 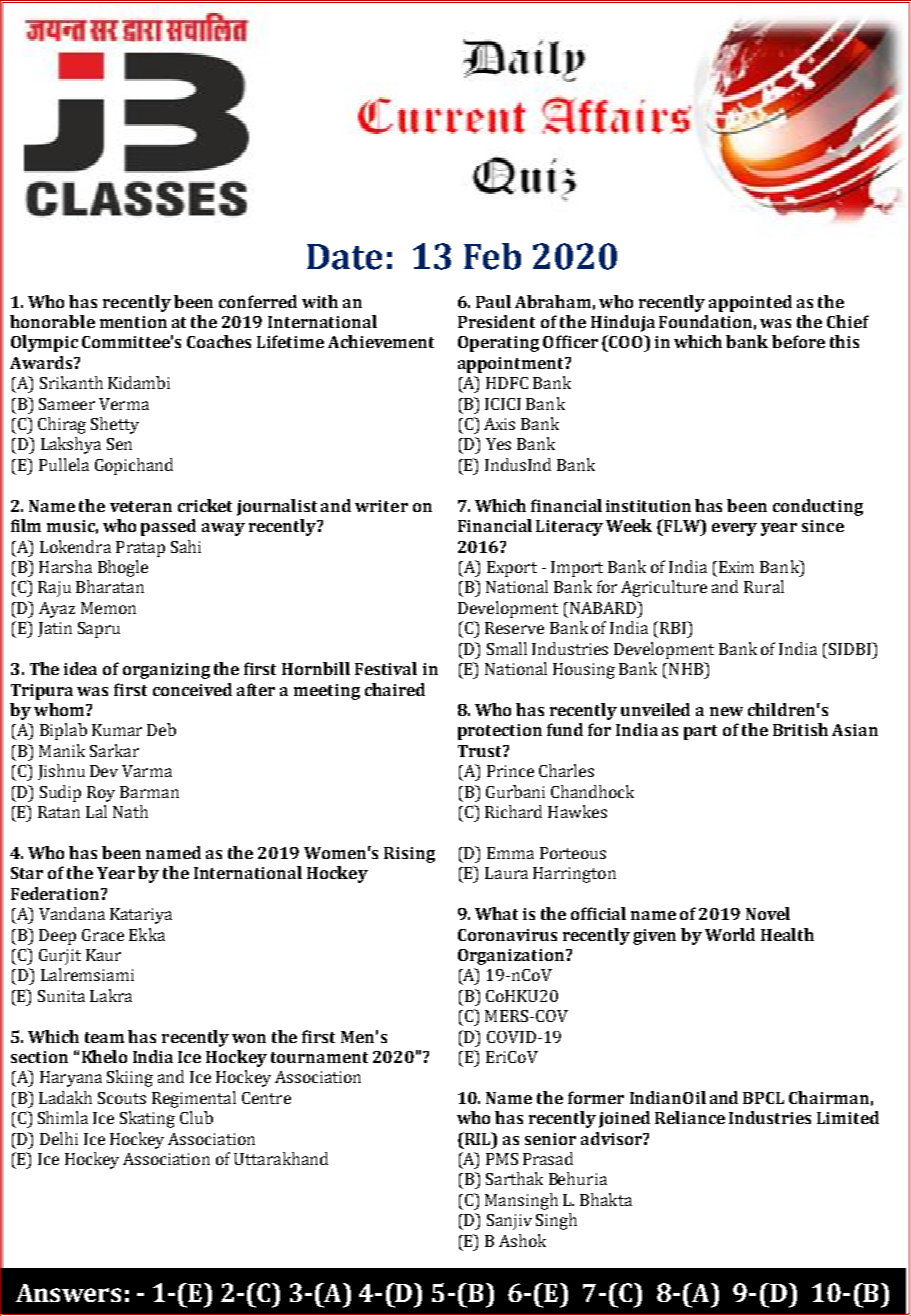 What do you see at coordinates (750, 303) in the screenshot?
I see `appointed` at bounding box center [750, 303].
